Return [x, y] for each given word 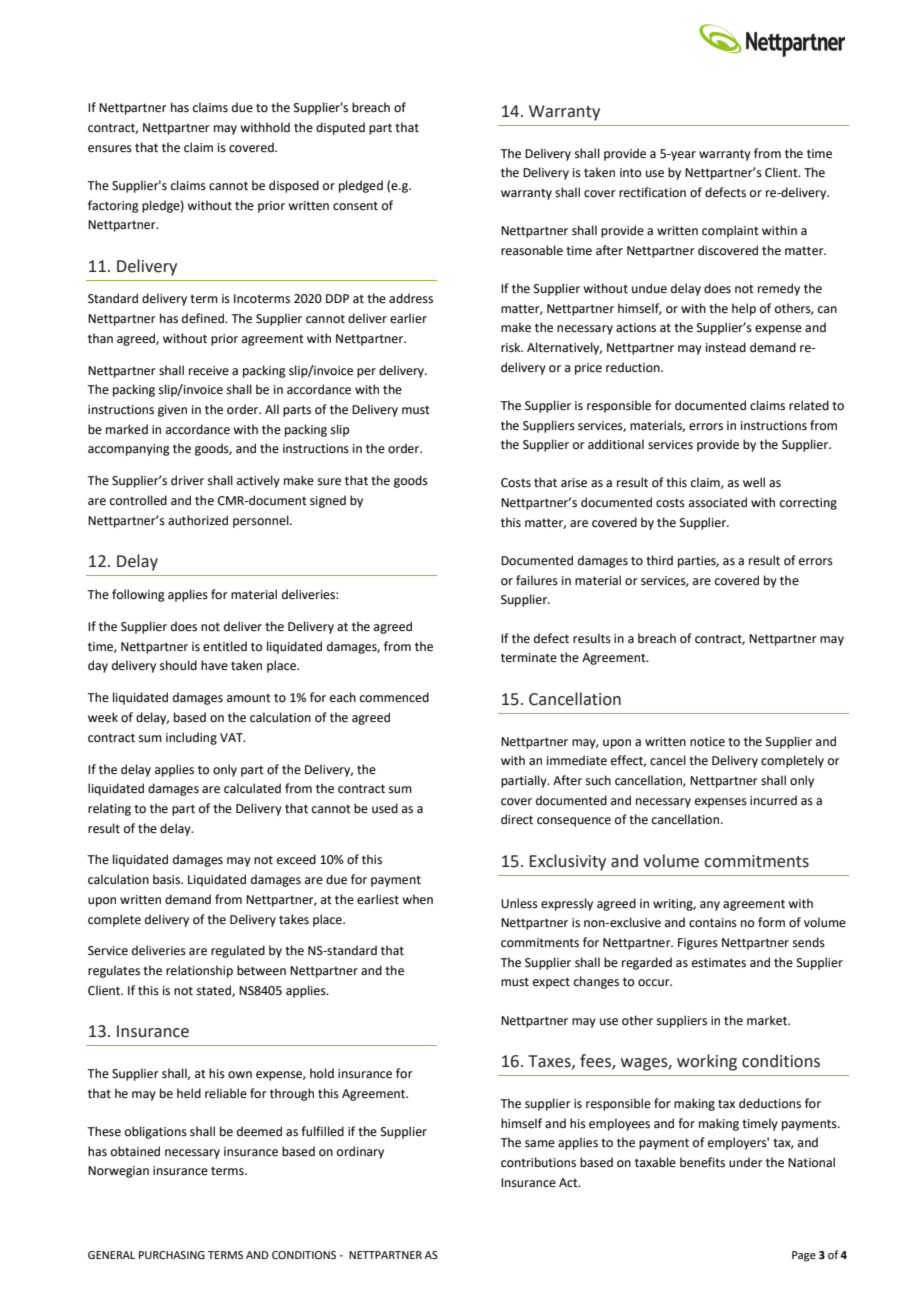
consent [355, 206]
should [178, 665]
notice [707, 742]
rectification [652, 192]
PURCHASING [172, 1255]
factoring [113, 206]
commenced [394, 697]
